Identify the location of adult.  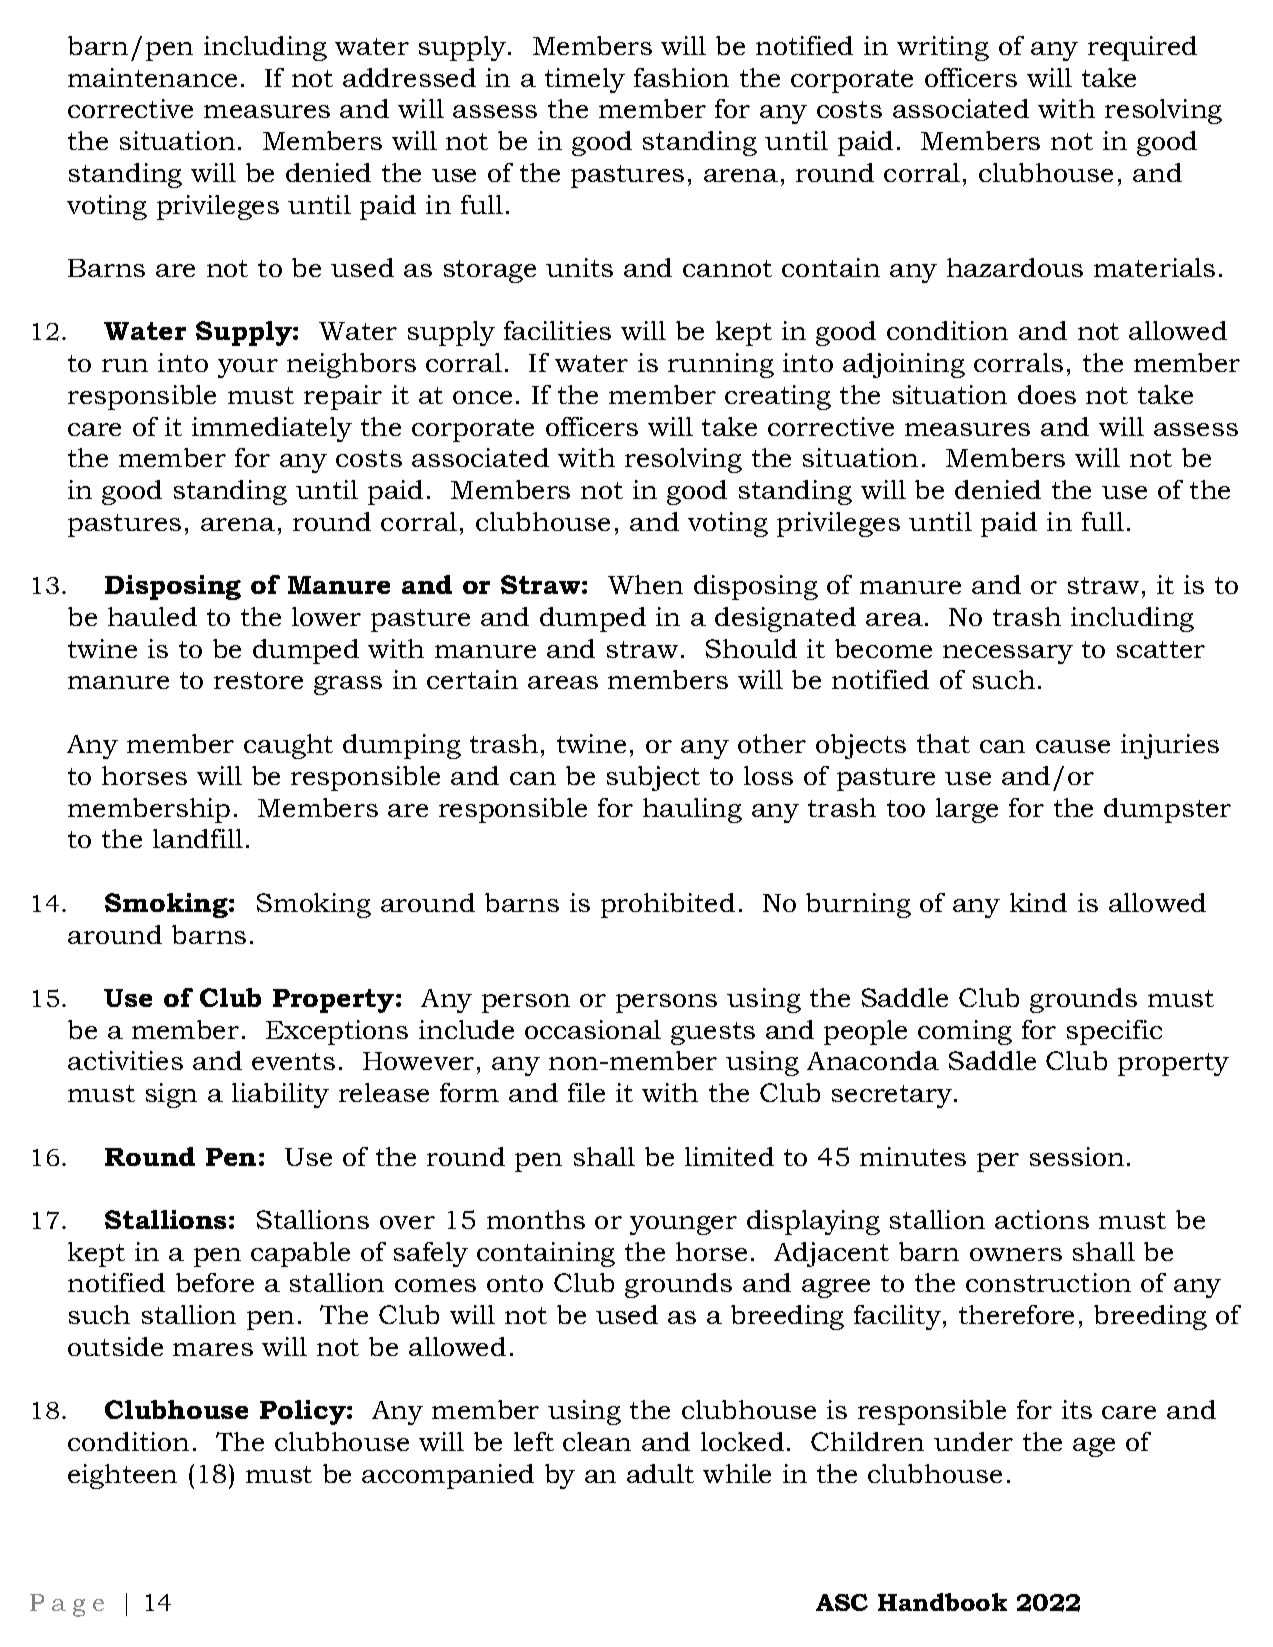
(660, 1473).
